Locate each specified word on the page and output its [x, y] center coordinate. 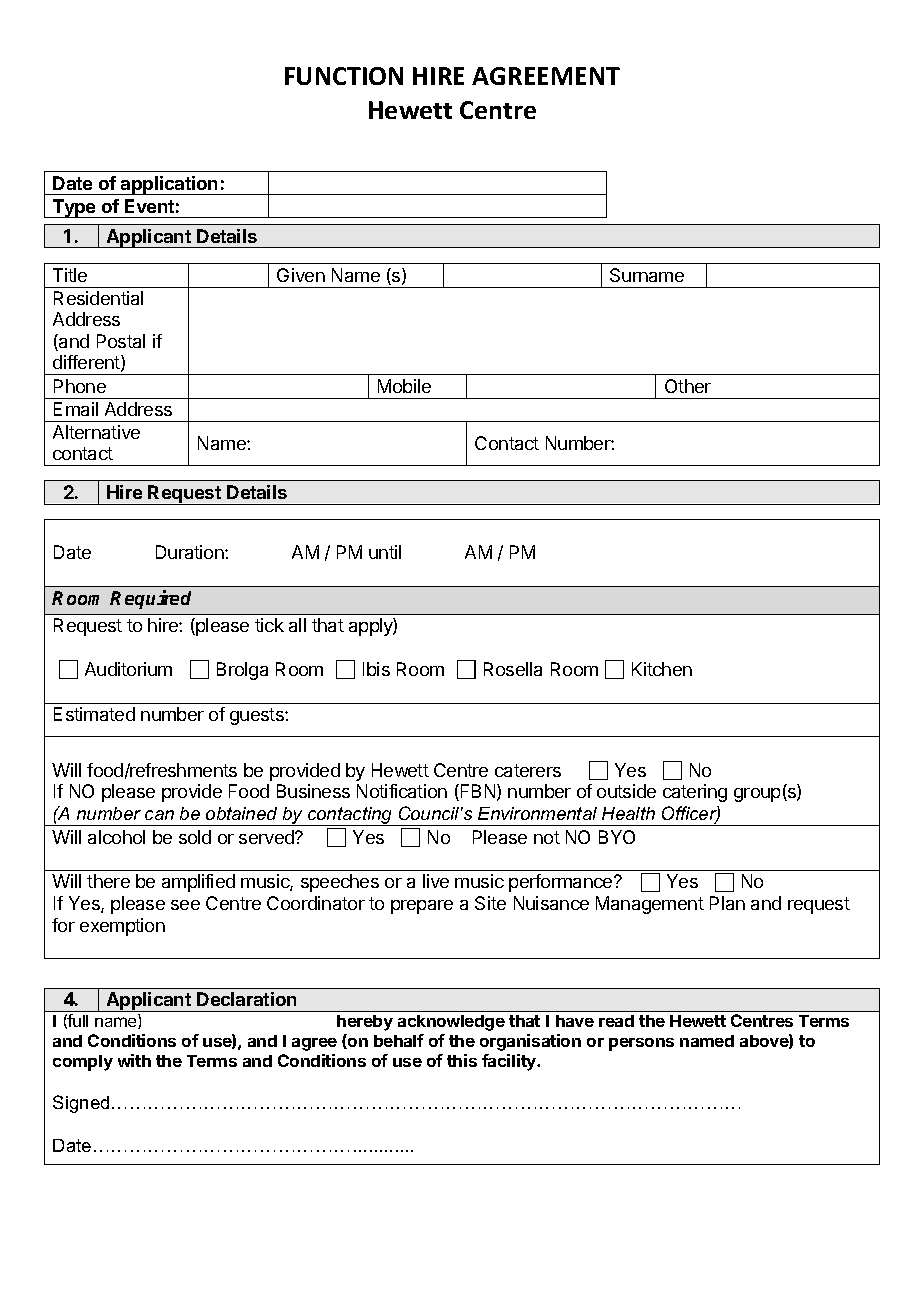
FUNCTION [344, 76]
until [385, 552]
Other [688, 386]
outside [626, 791]
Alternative [96, 432]
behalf [399, 1040]
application [170, 185]
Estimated [94, 714]
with [134, 1060]
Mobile [404, 386]
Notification [402, 791]
